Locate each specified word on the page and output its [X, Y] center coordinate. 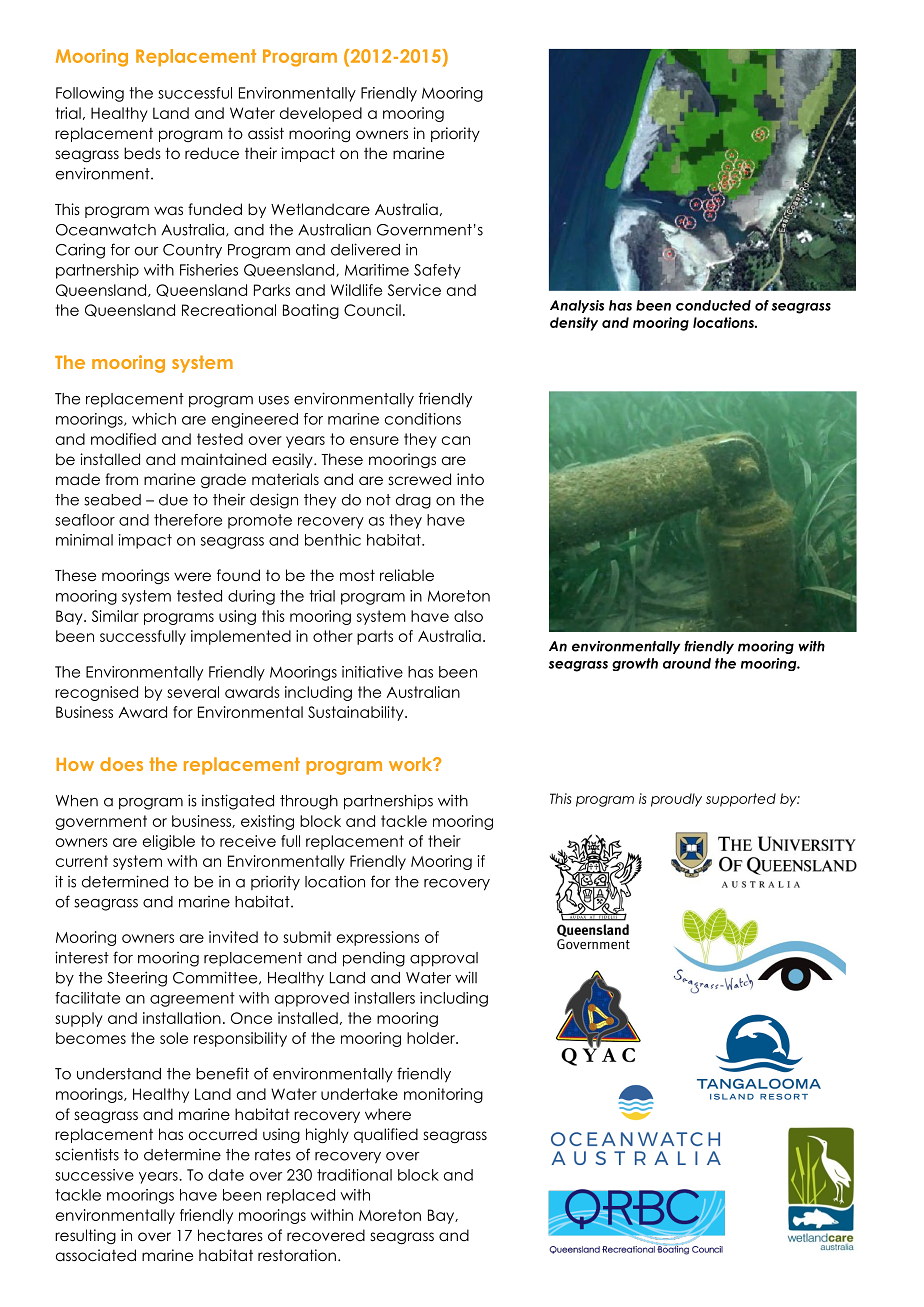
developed [321, 114]
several [193, 692]
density [574, 324]
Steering [137, 979]
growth [635, 664]
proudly [676, 800]
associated [96, 1255]
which [154, 419]
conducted [713, 305]
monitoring [443, 1095]
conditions [423, 419]
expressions [378, 938]
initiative [372, 672]
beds [142, 153]
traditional [354, 1175]
